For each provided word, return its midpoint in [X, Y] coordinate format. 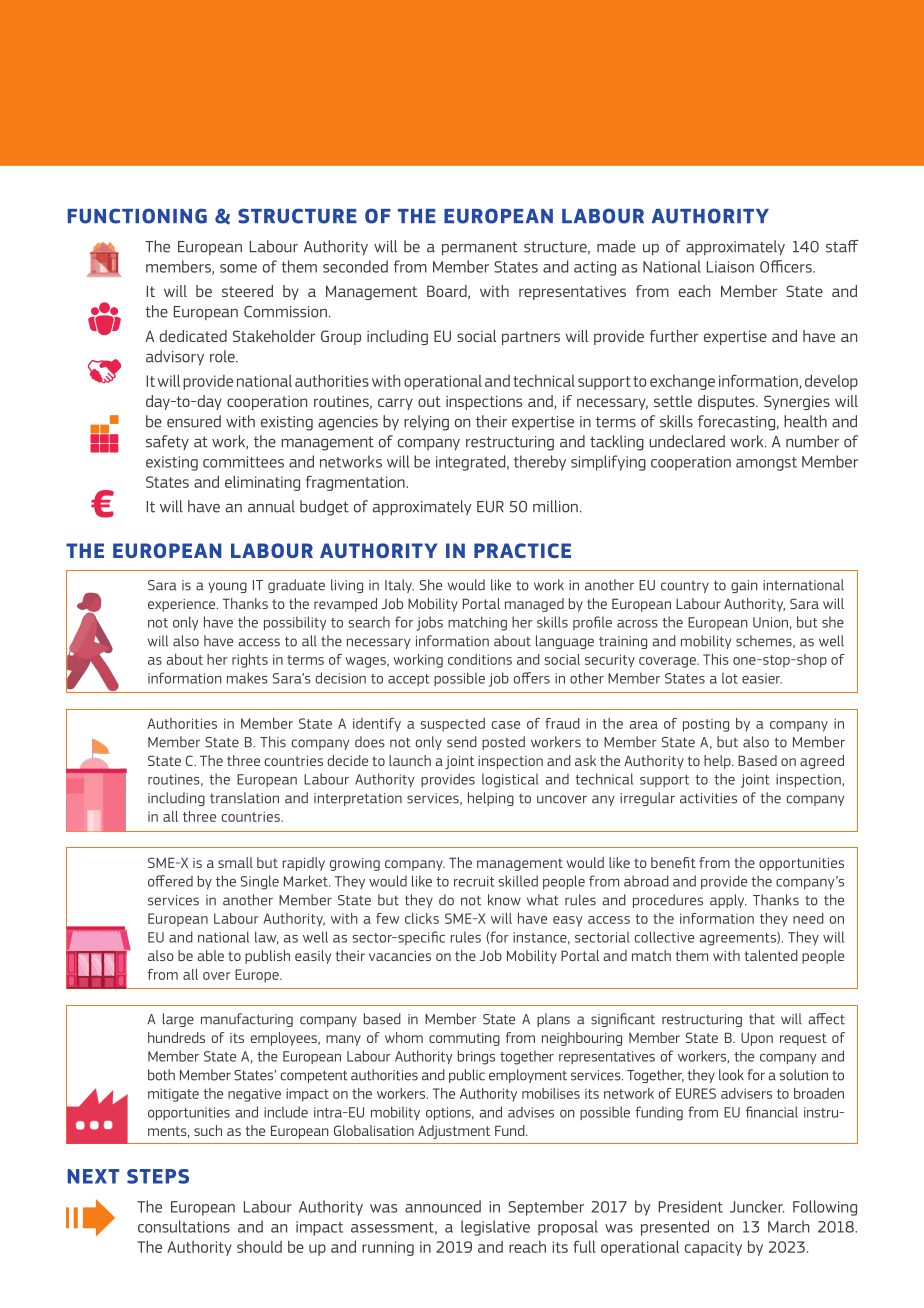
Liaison [730, 267]
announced [443, 1206]
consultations [184, 1226]
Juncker [757, 1206]
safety [167, 442]
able [211, 955]
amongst [766, 464]
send [462, 742]
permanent [480, 248]
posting [706, 725]
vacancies [400, 956]
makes [247, 678]
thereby [540, 463]
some [238, 268]
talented [771, 955]
